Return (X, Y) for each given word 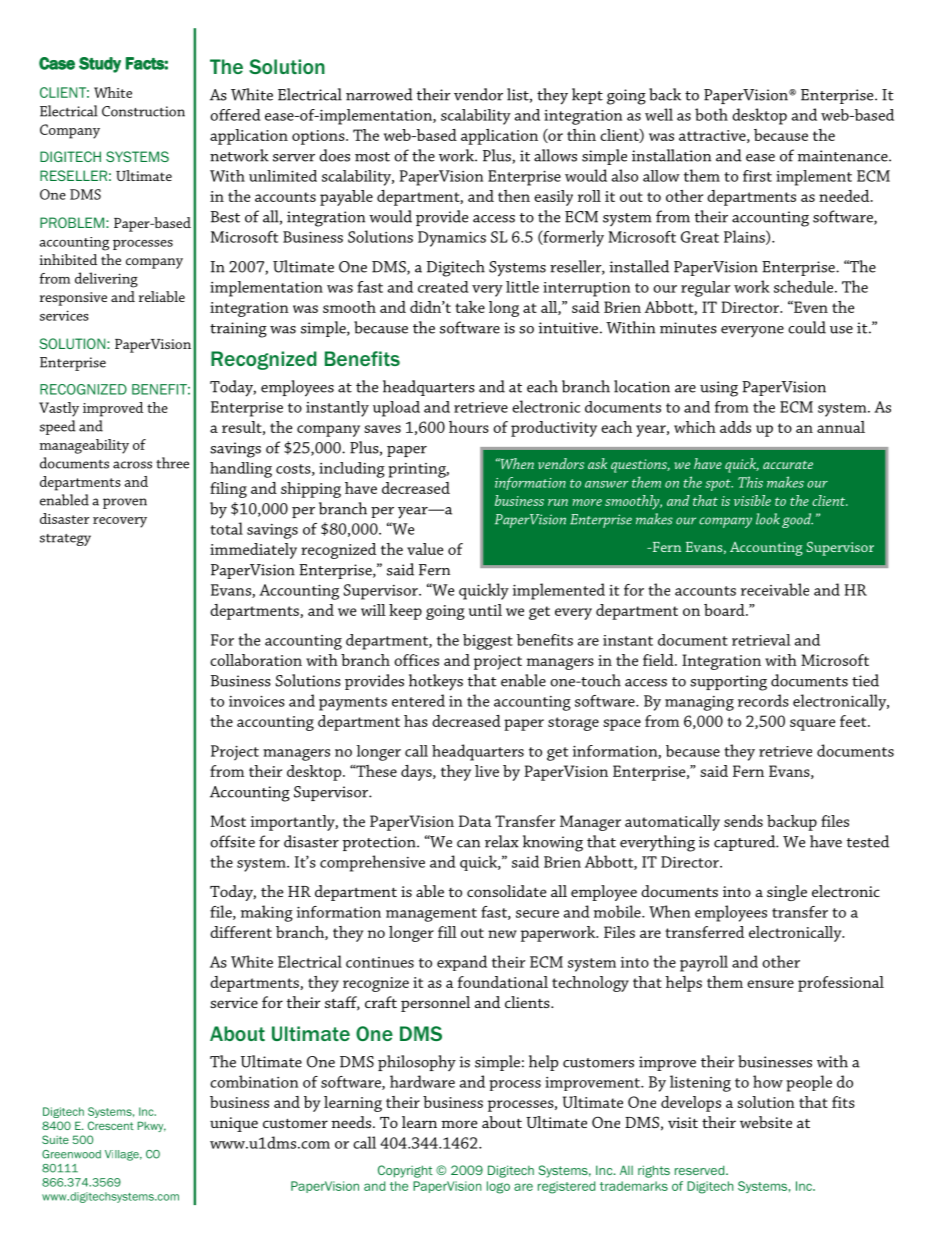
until (485, 610)
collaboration (256, 660)
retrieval (761, 640)
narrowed (379, 94)
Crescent (111, 1125)
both (711, 114)
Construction (143, 111)
